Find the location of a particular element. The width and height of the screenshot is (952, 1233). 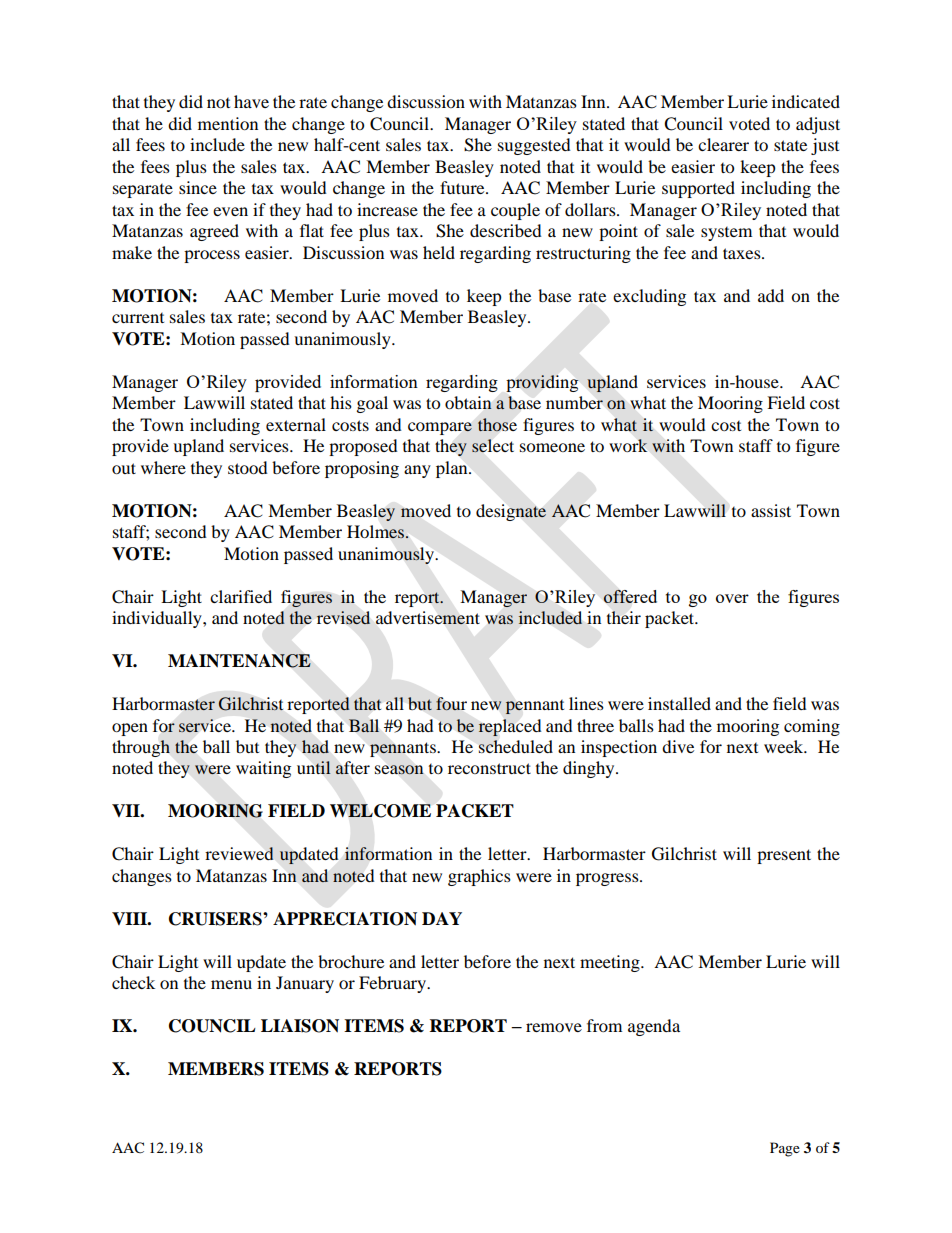

Page is located at coordinates (785, 1149).
